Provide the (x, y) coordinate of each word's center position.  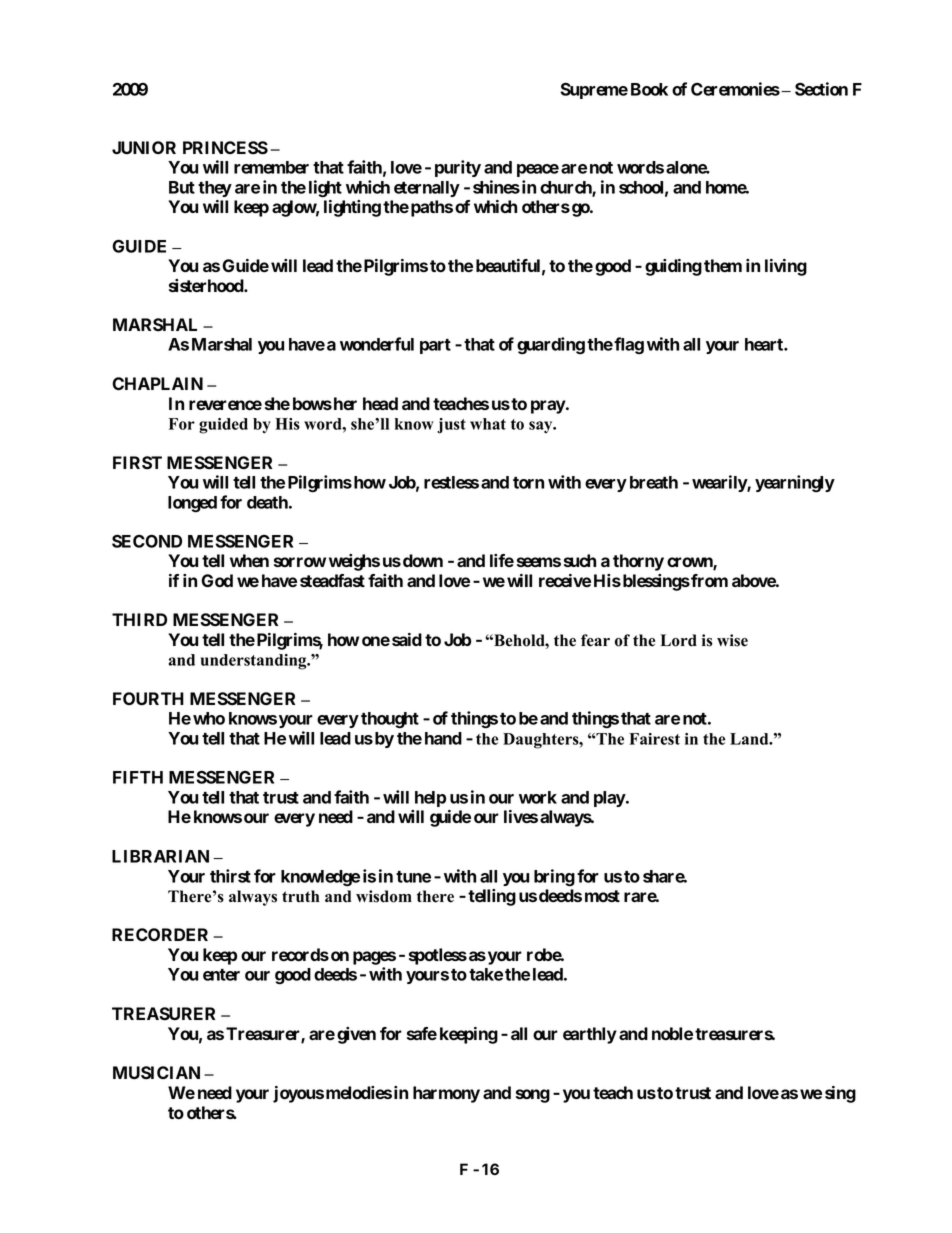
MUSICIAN (156, 1073)
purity (458, 168)
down (423, 560)
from (708, 580)
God (217, 580)
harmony (446, 1094)
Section (821, 89)
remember (271, 167)
